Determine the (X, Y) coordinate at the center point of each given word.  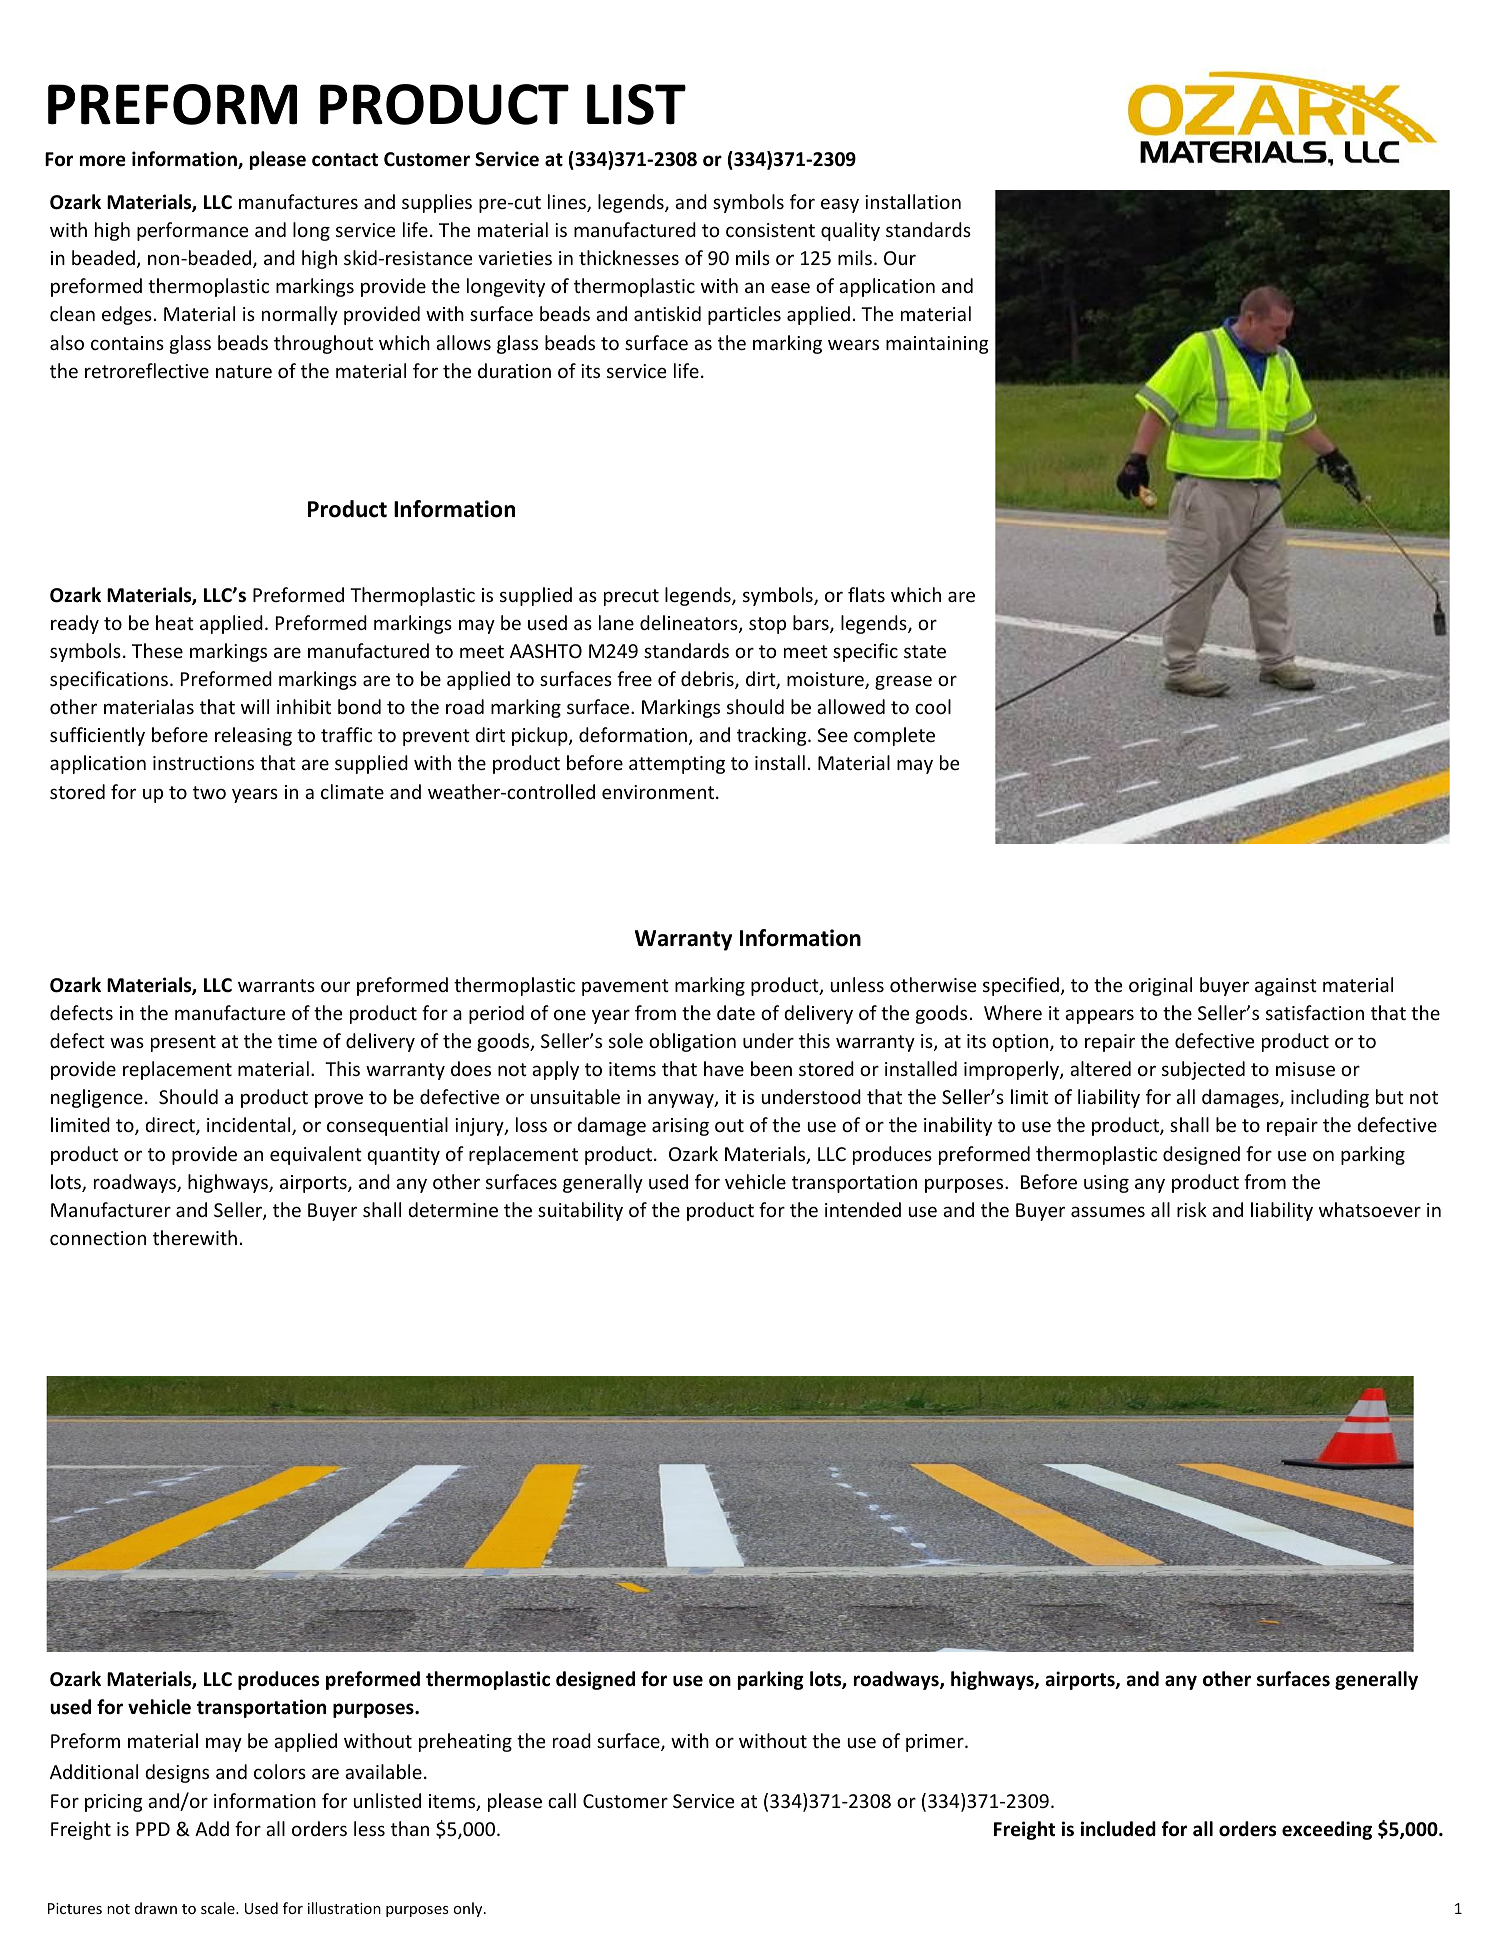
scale (219, 1908)
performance (192, 231)
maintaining (937, 345)
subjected (1203, 1070)
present (183, 1043)
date (736, 1012)
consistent (770, 230)
